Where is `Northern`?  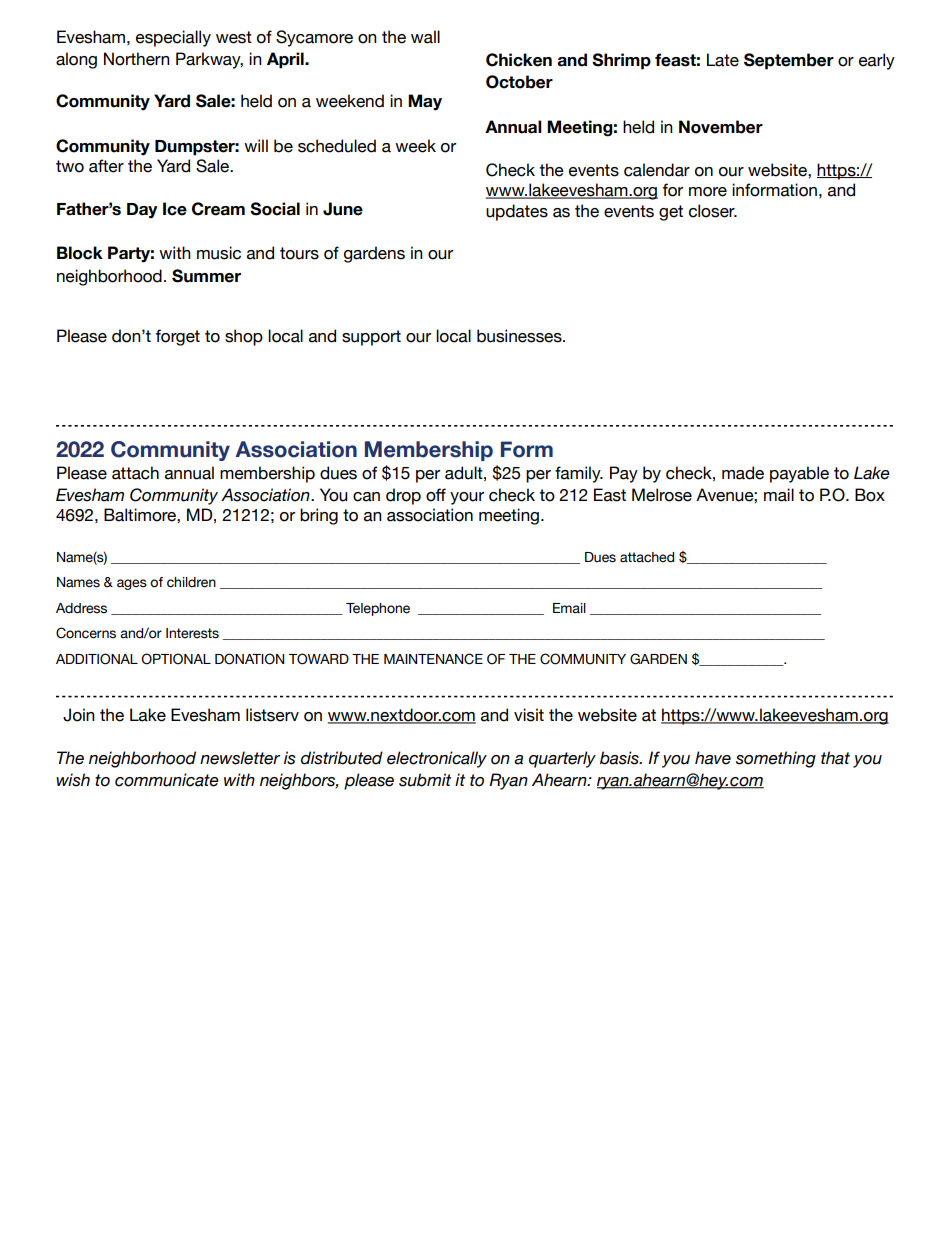
Northern is located at coordinates (137, 59).
